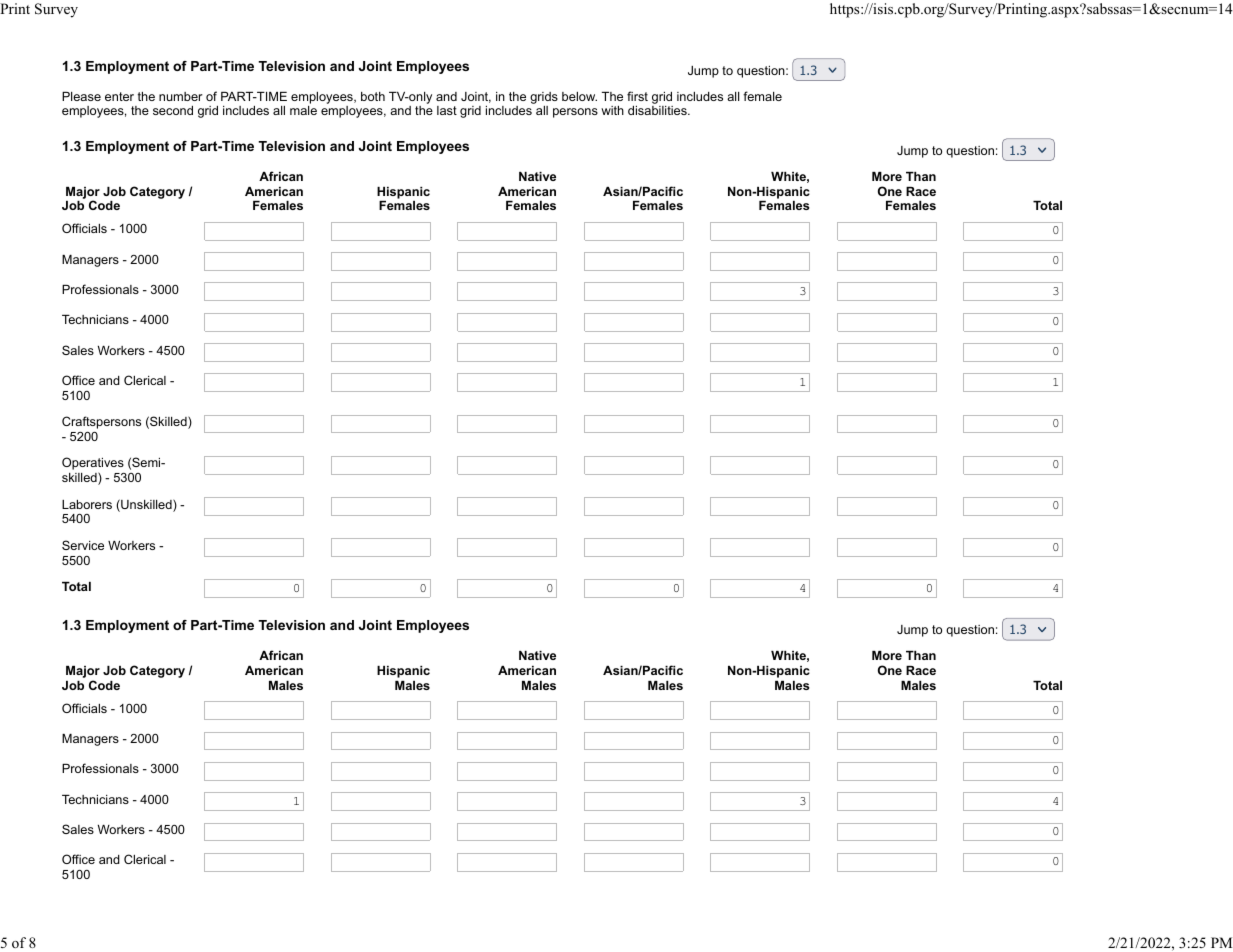 The image size is (1233, 952). Describe the element at coordinates (93, 465) in the screenshot. I see `Operatives` at that location.
